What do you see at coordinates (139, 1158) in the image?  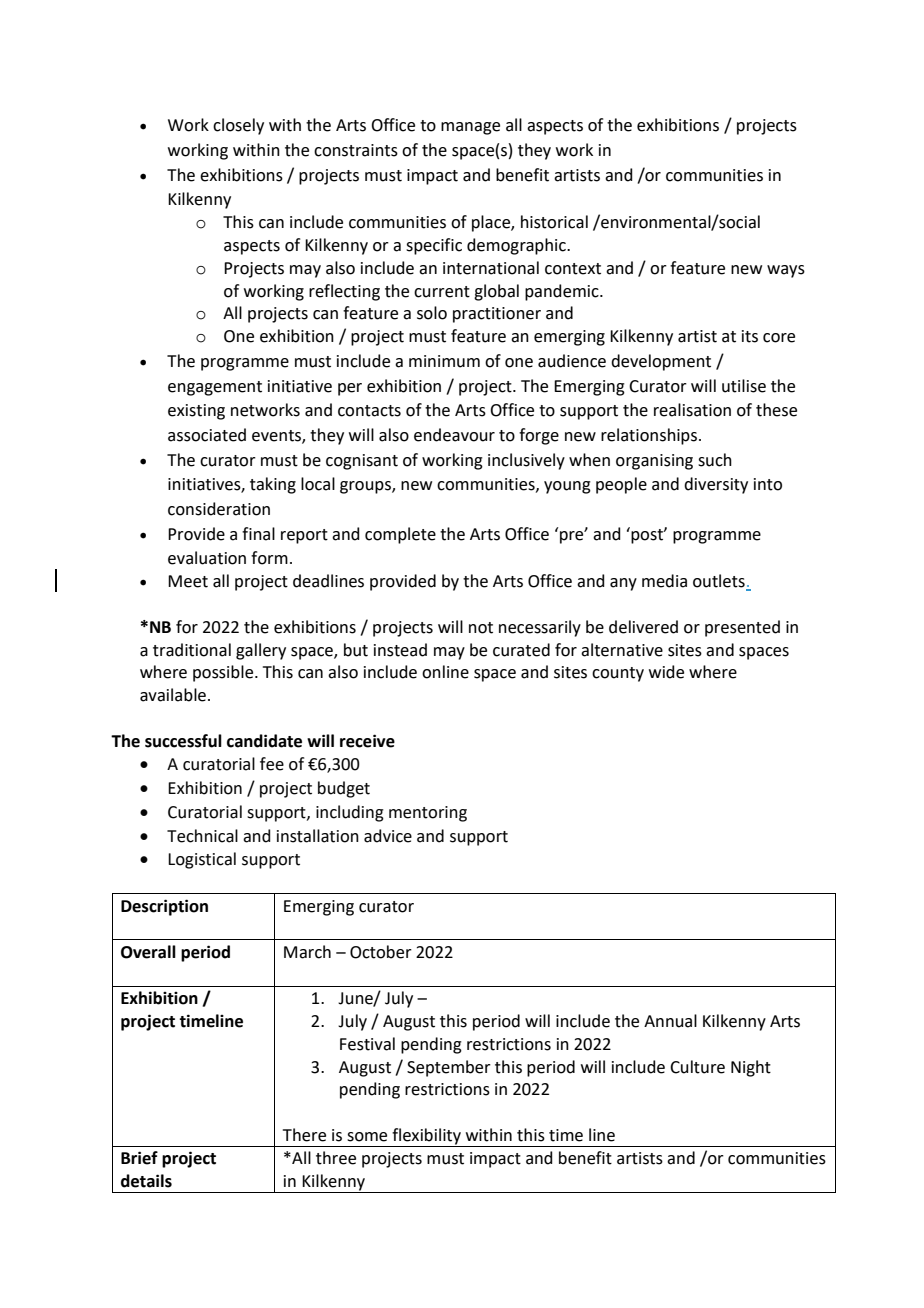 I see `Brief` at bounding box center [139, 1158].
